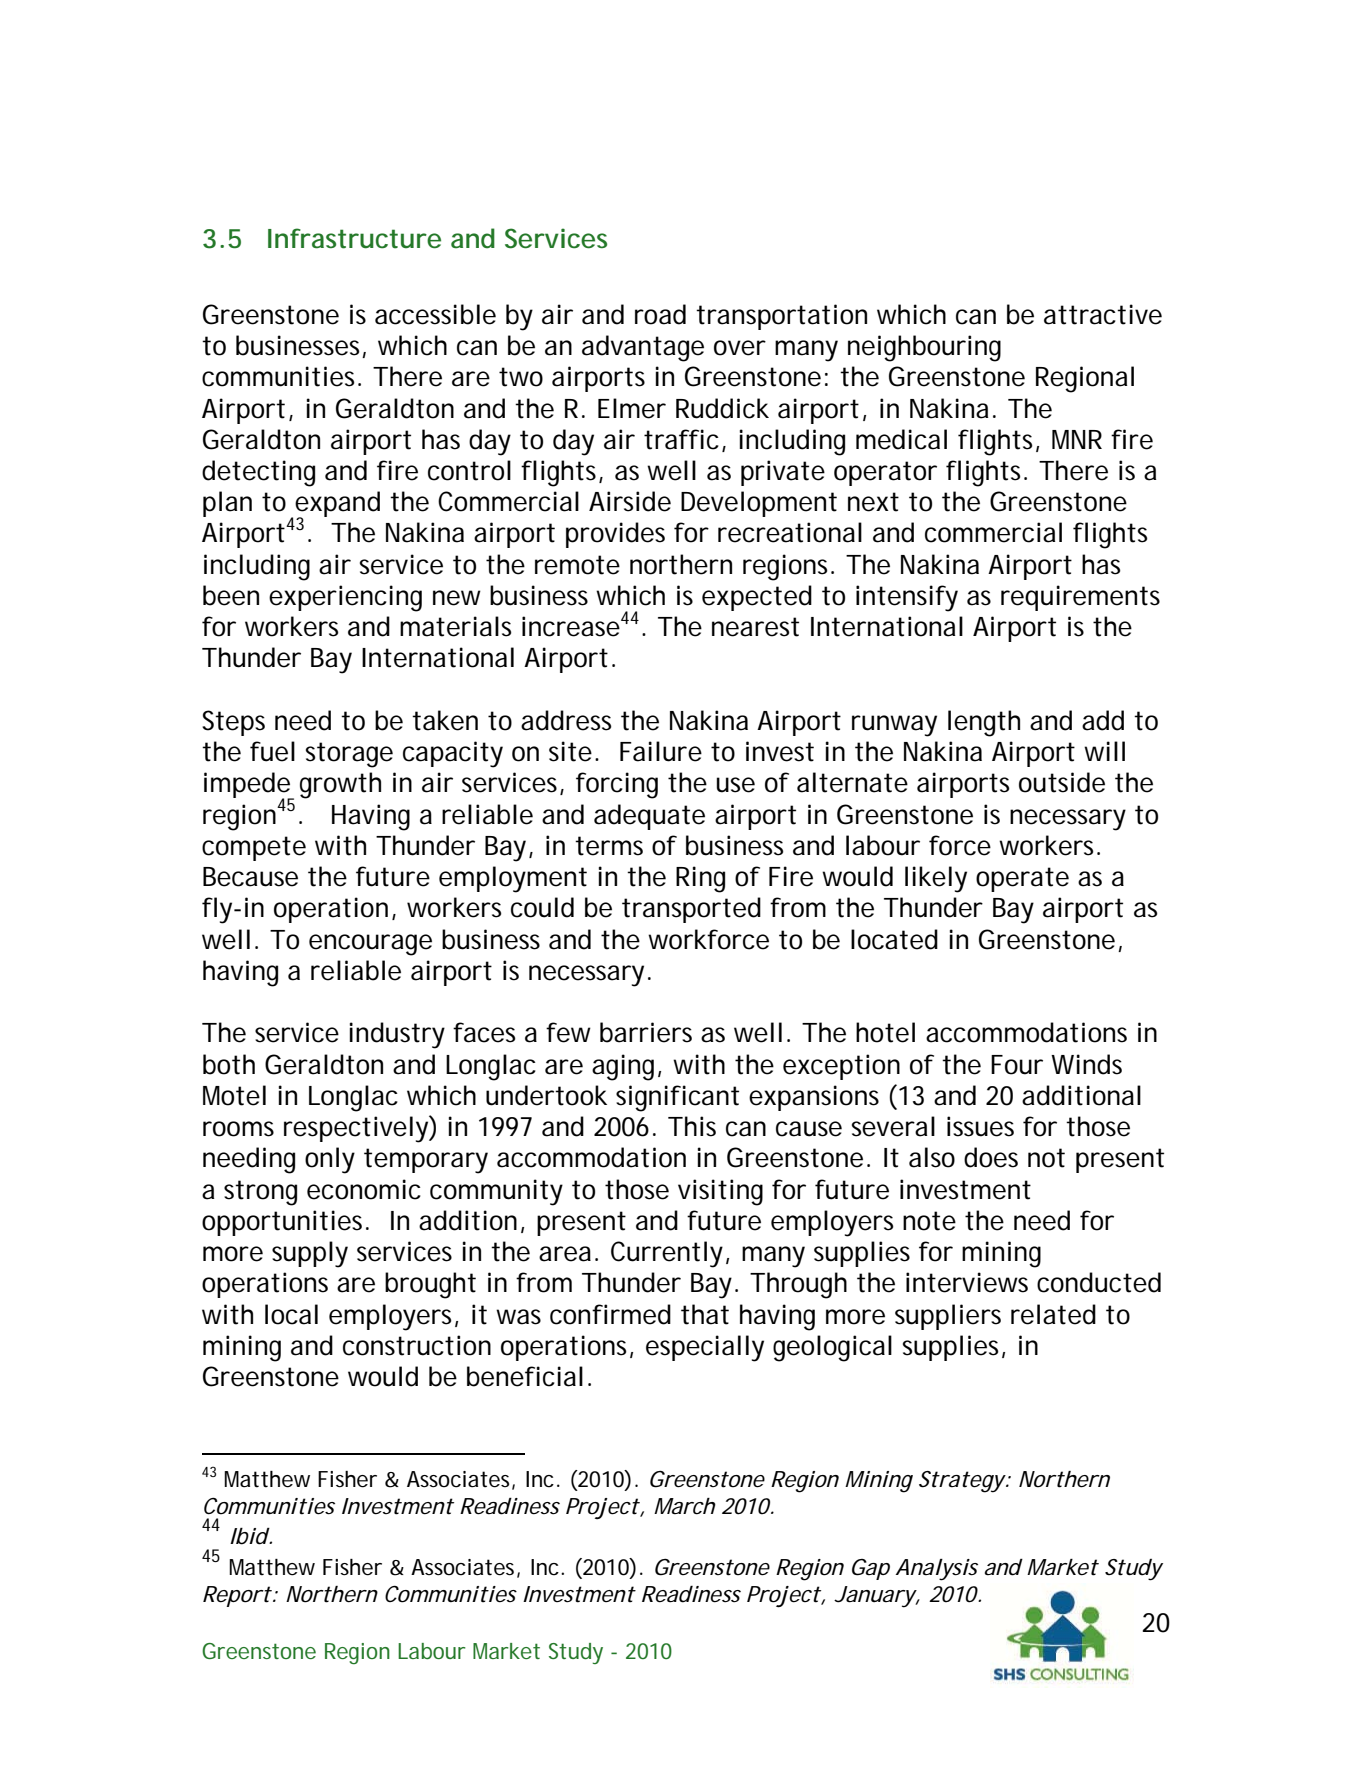 The image size is (1372, 1776). I want to click on Infrastructure, so click(354, 238).
